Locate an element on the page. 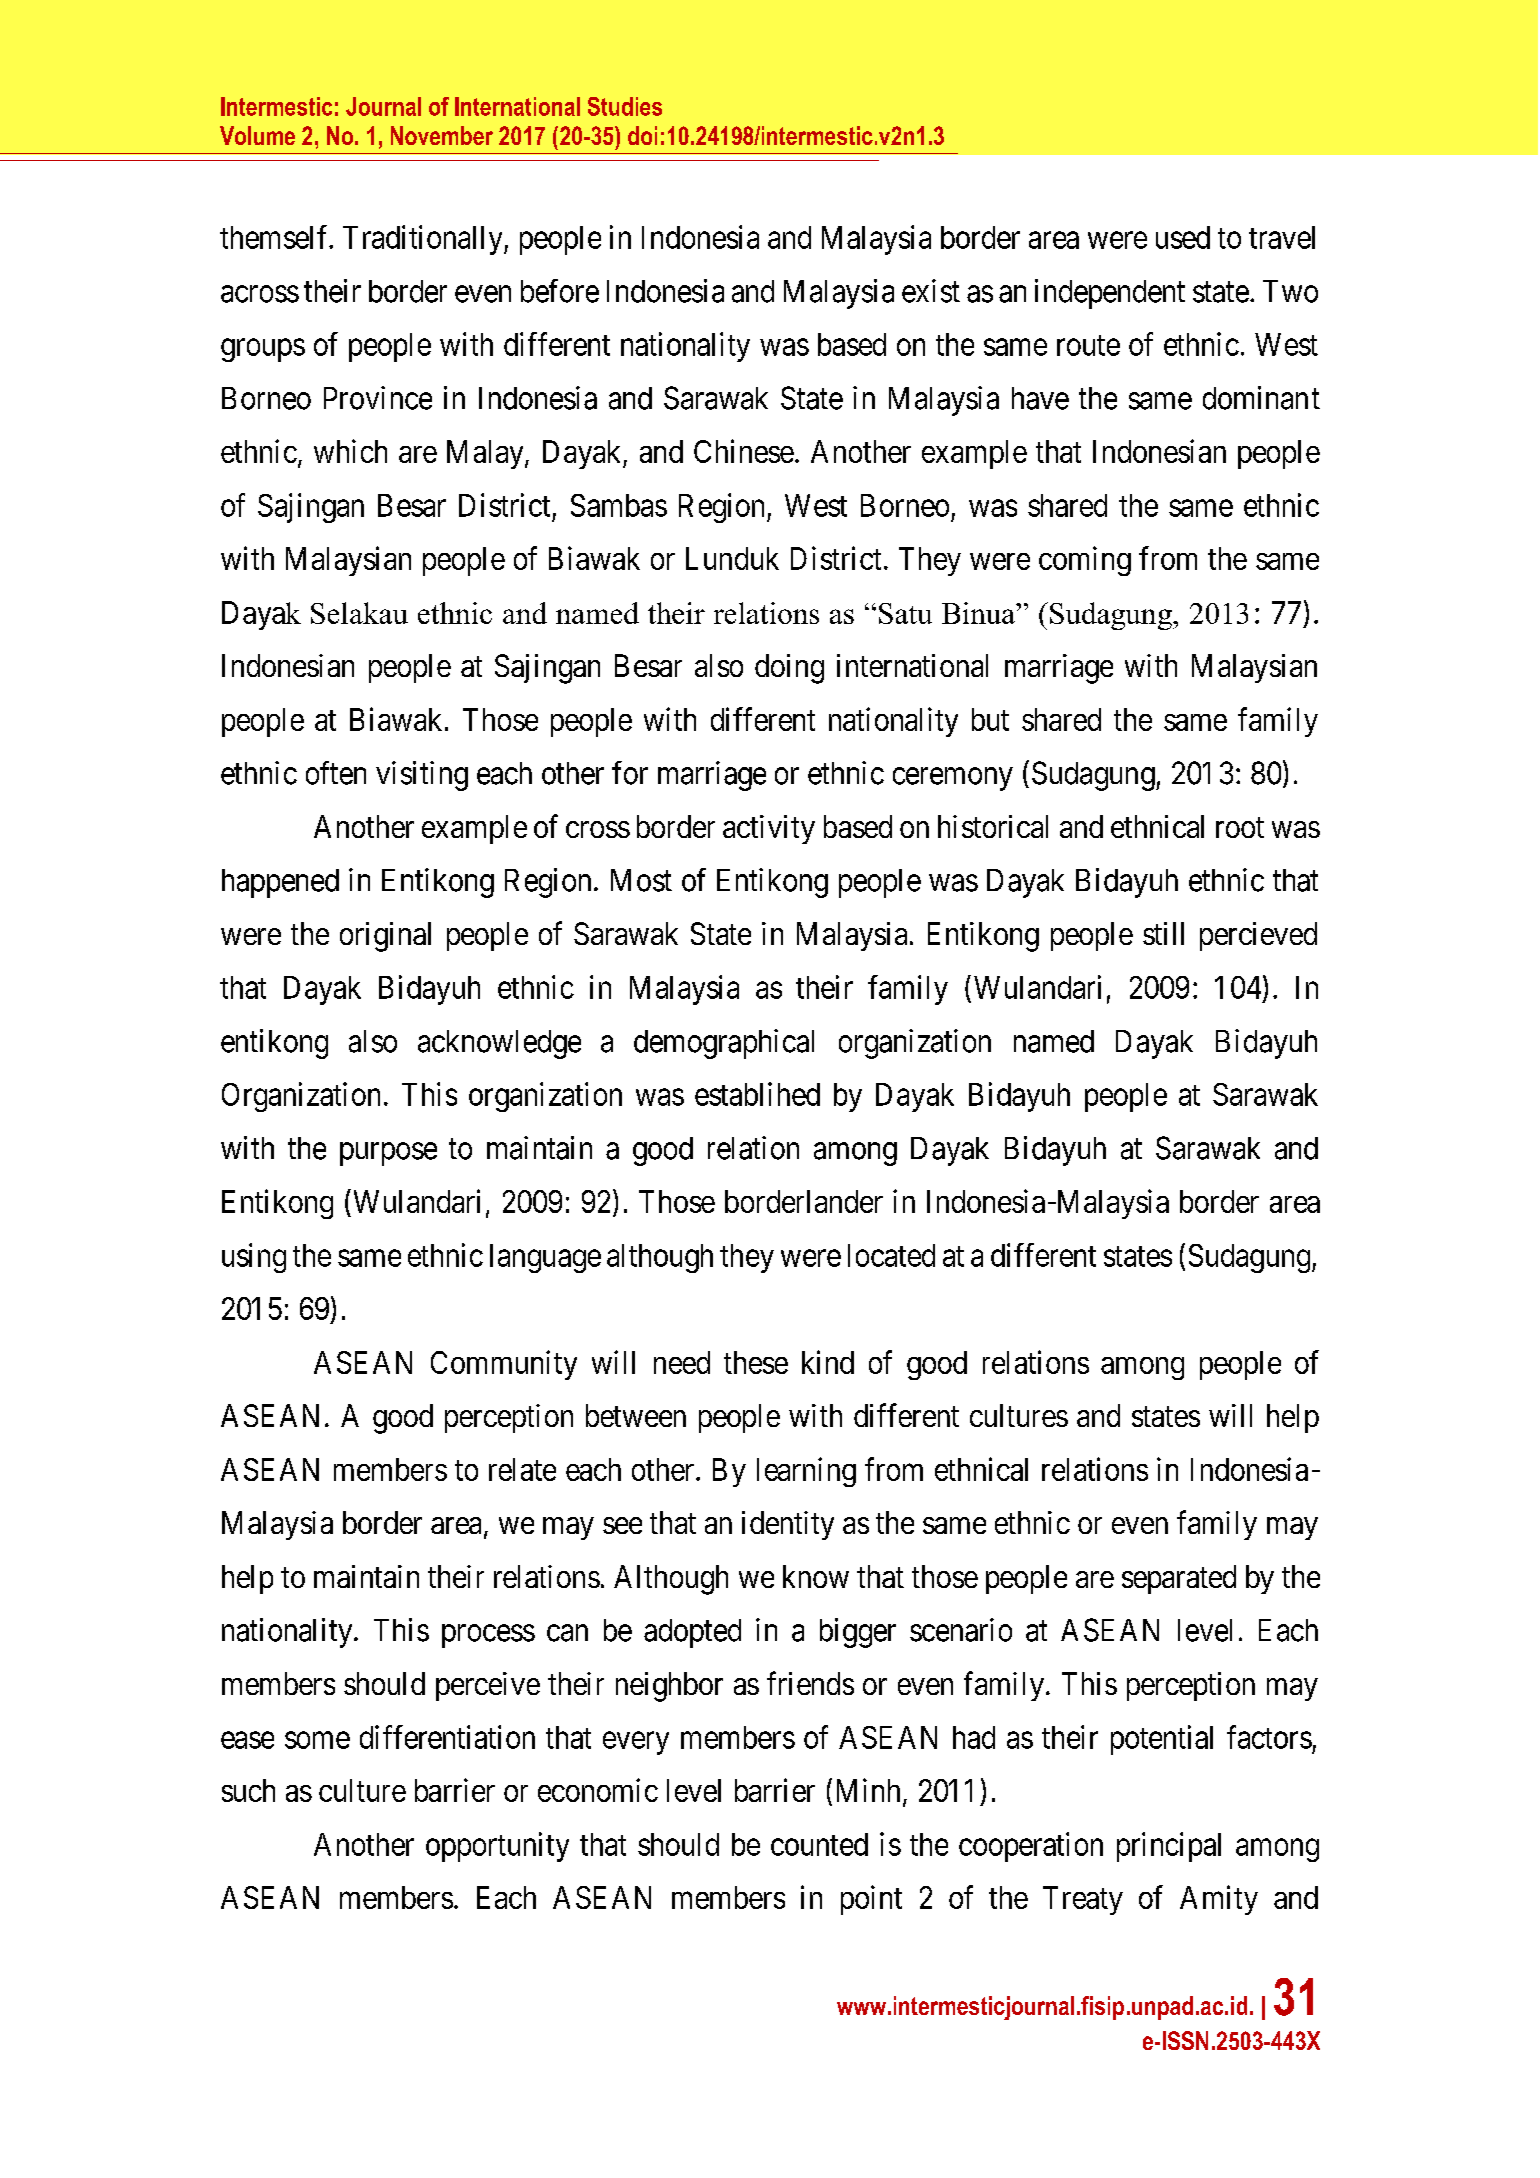  November is located at coordinates (442, 135).
